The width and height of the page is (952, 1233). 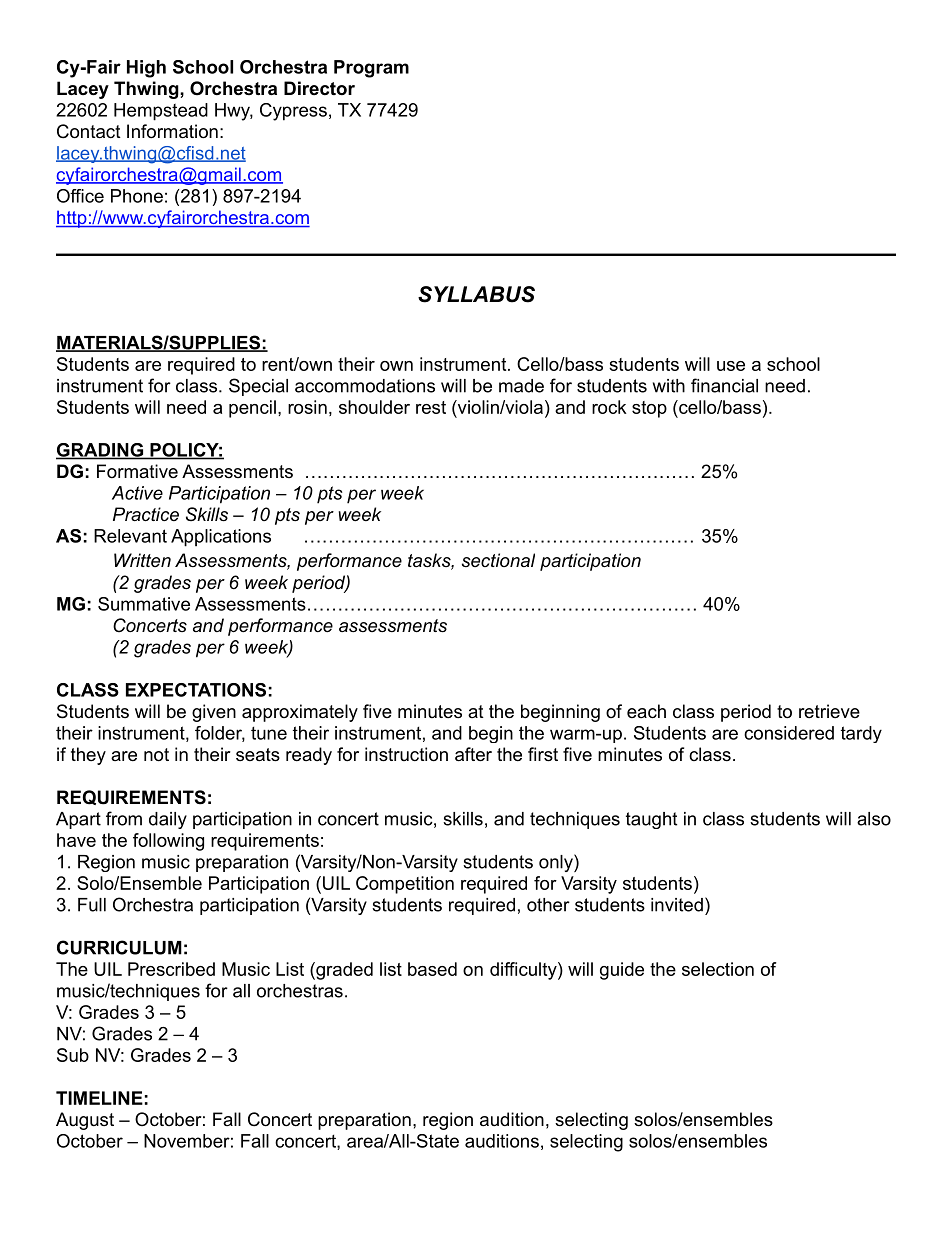 I want to click on Program, so click(x=371, y=69).
